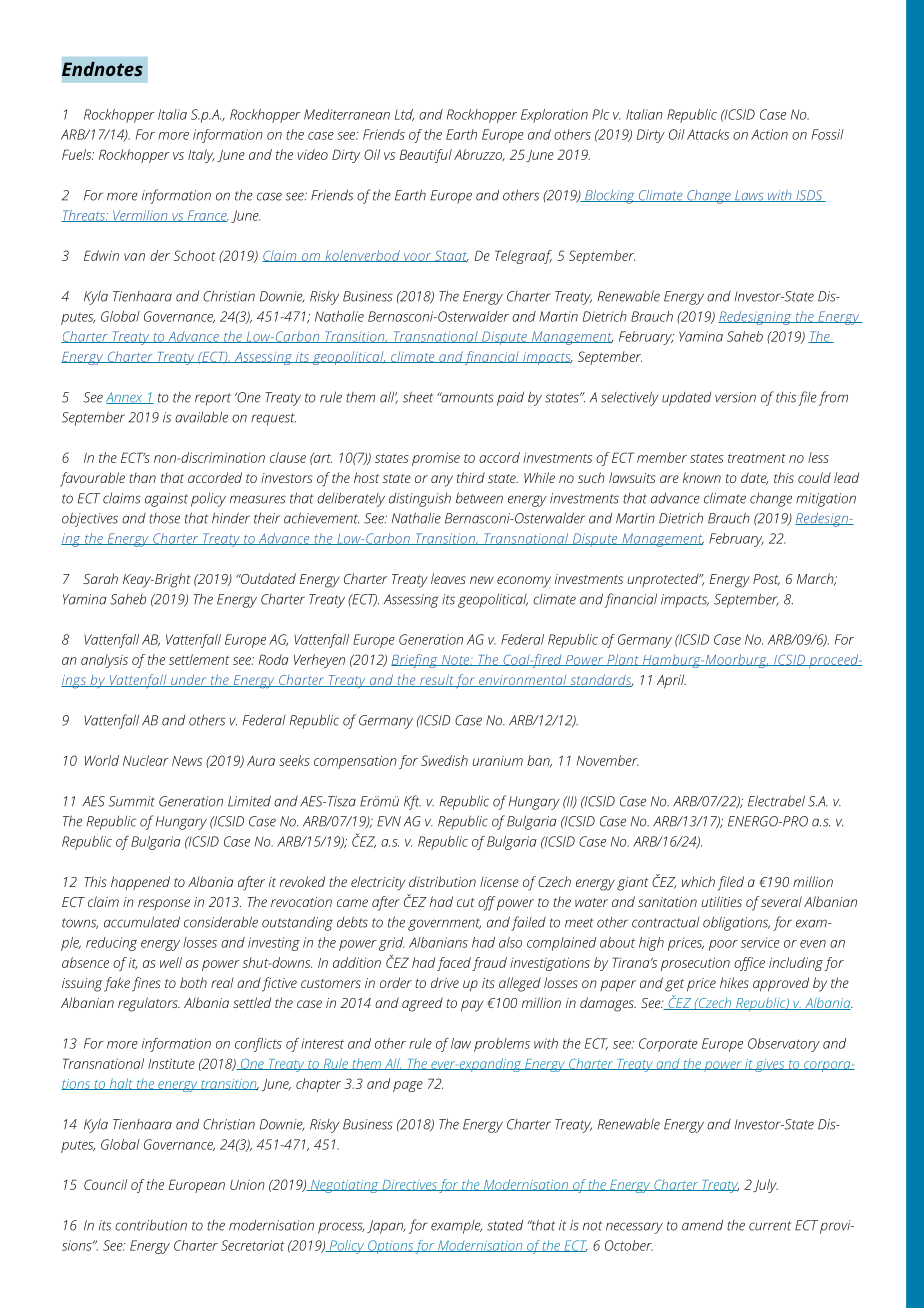 This screenshot has height=1308, width=924. I want to click on against, so click(166, 500).
